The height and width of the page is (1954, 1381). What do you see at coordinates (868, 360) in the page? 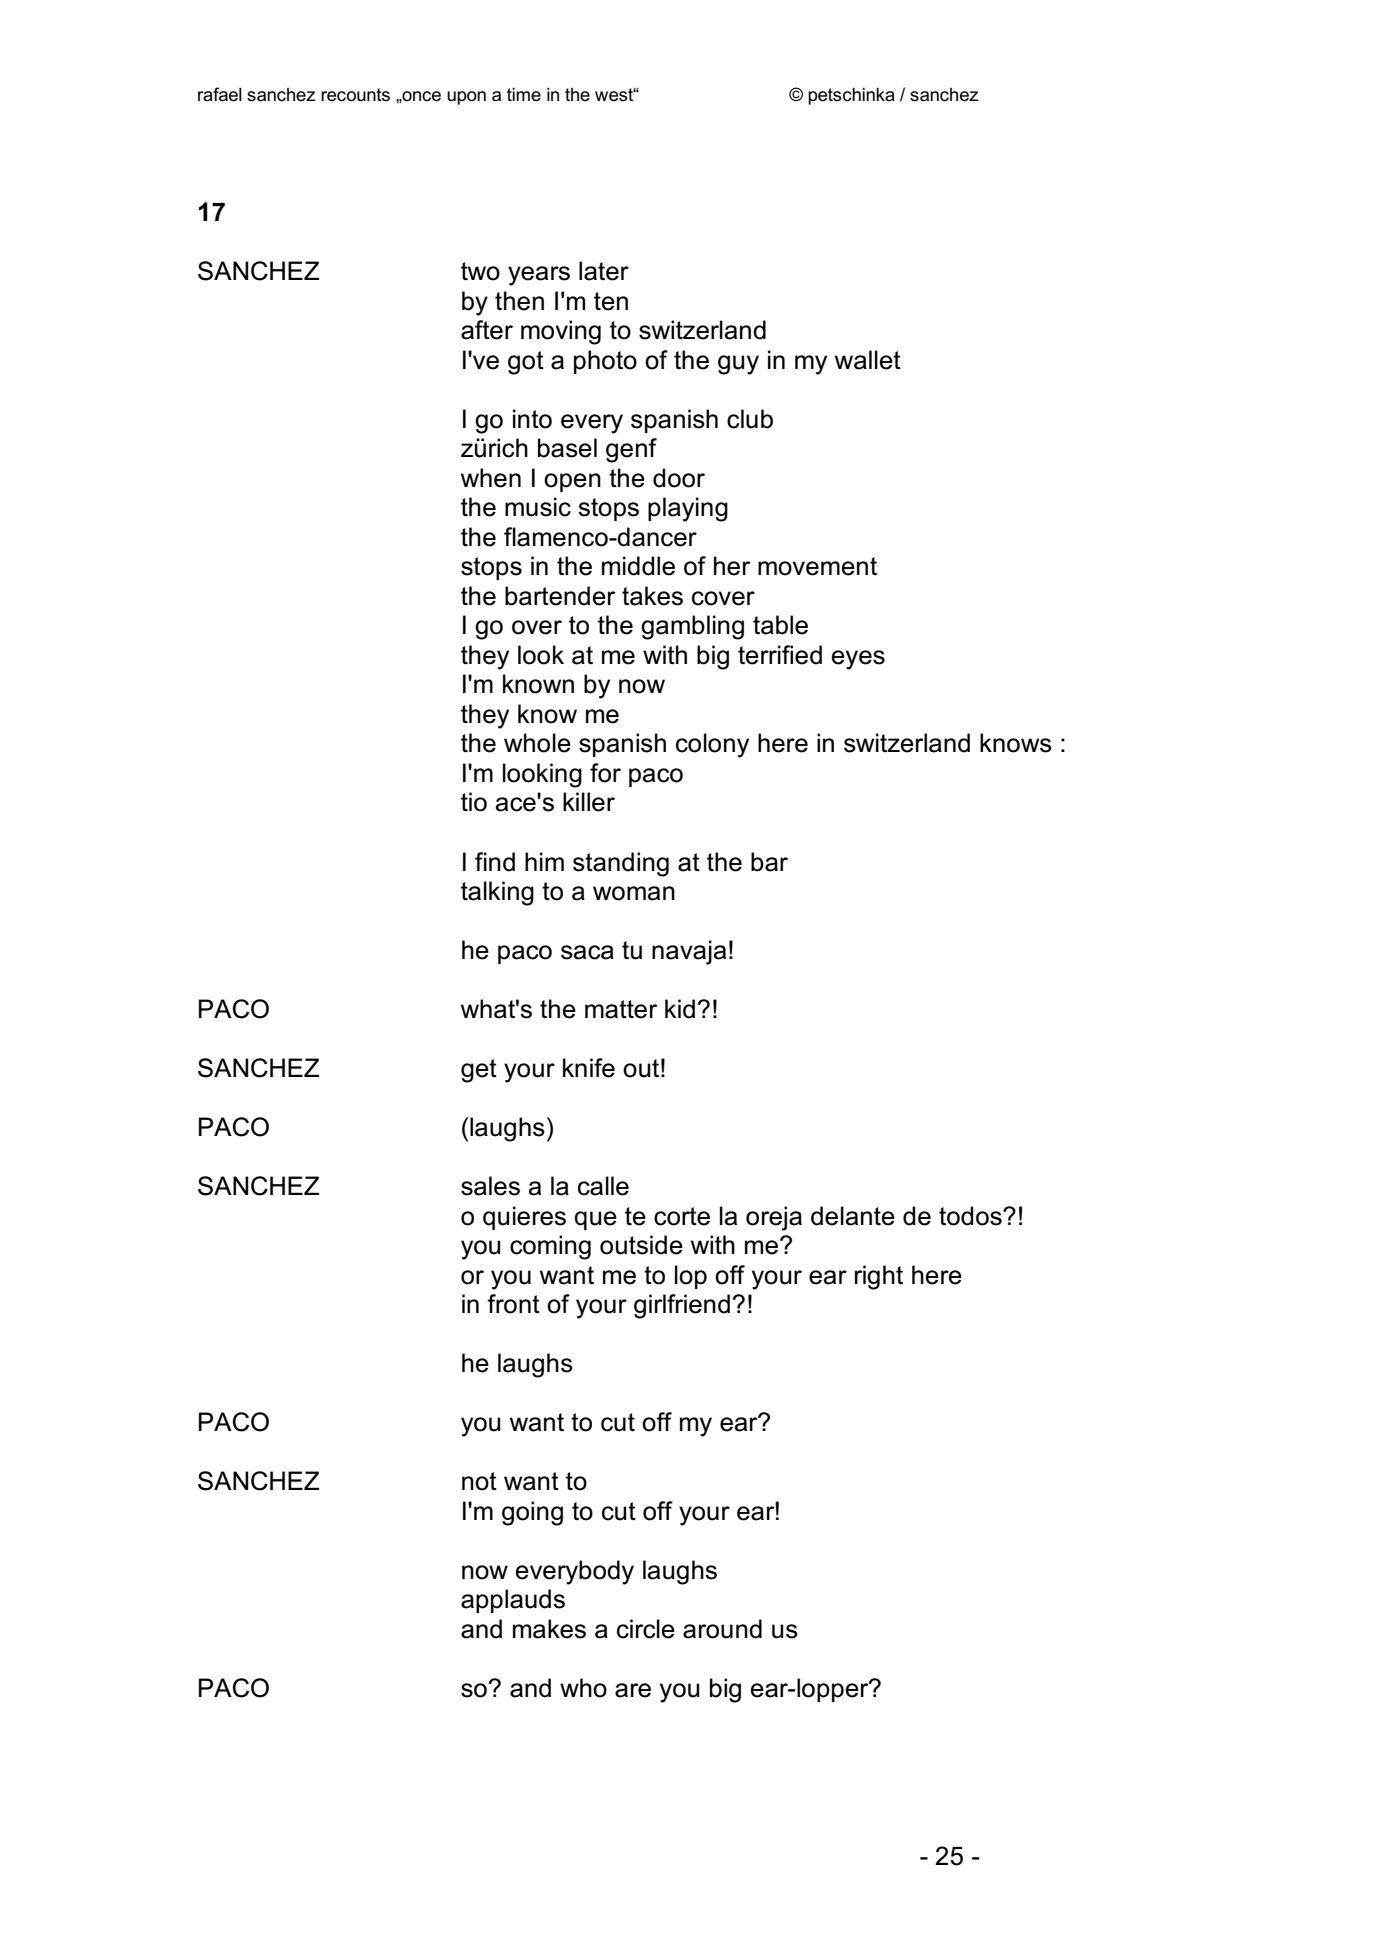
I see `wallet` at bounding box center [868, 360].
